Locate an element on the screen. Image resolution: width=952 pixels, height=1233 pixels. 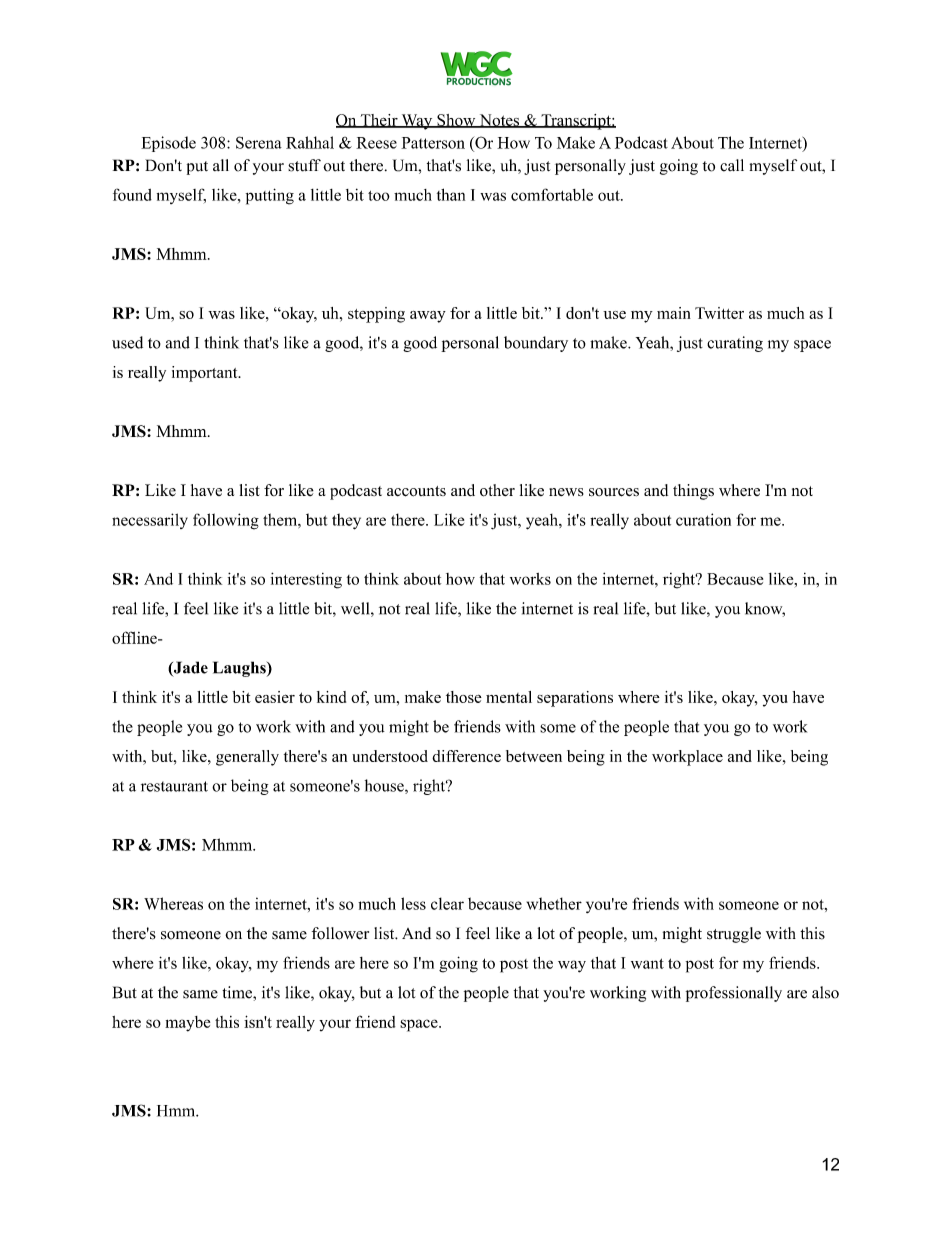
easier is located at coordinates (275, 697).
